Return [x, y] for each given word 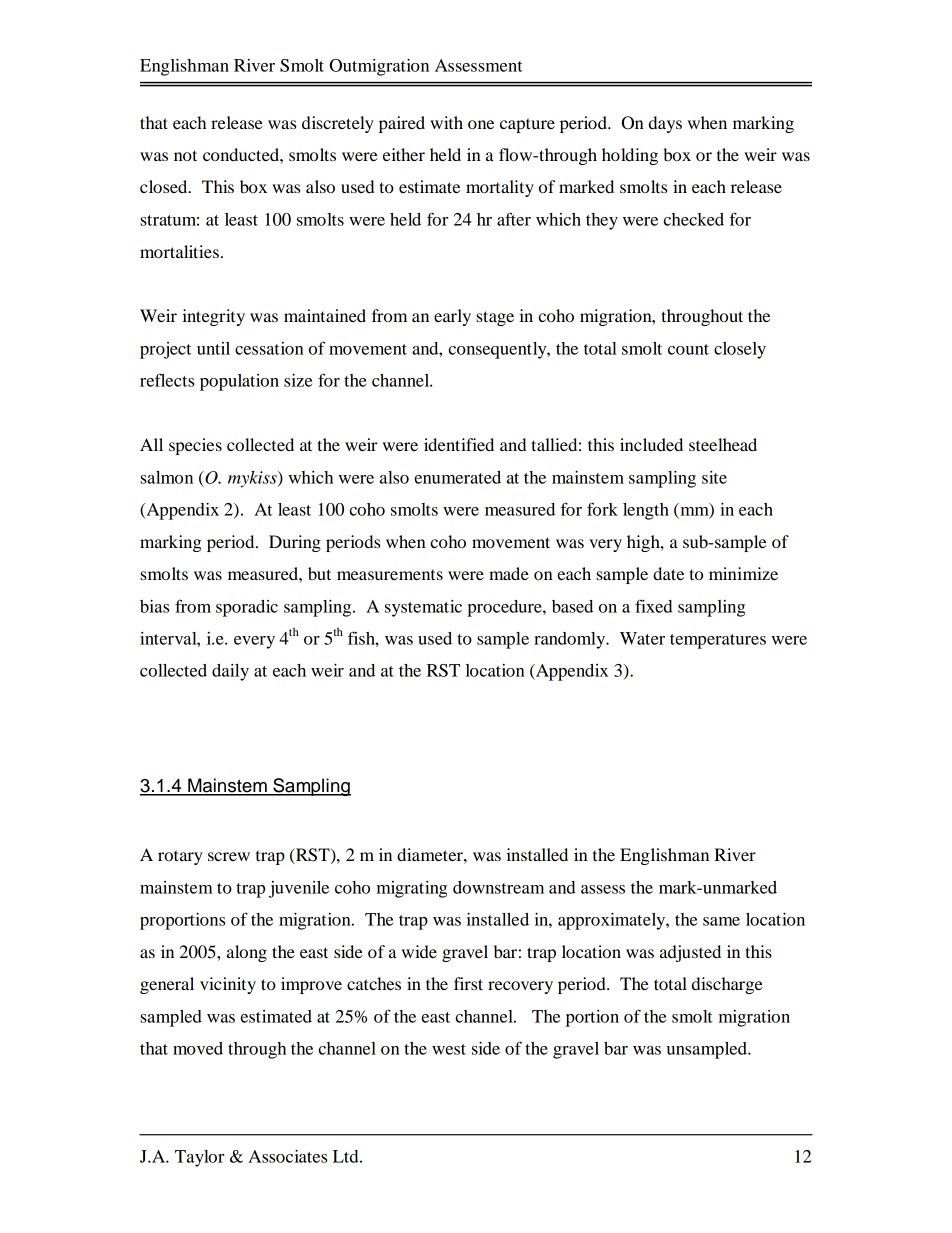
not [185, 155]
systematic [423, 608]
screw [229, 856]
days [665, 124]
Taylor [199, 1158]
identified [459, 444]
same [721, 921]
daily [230, 672]
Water [642, 638]
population [239, 382]
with [446, 122]
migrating [412, 889]
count [688, 349]
